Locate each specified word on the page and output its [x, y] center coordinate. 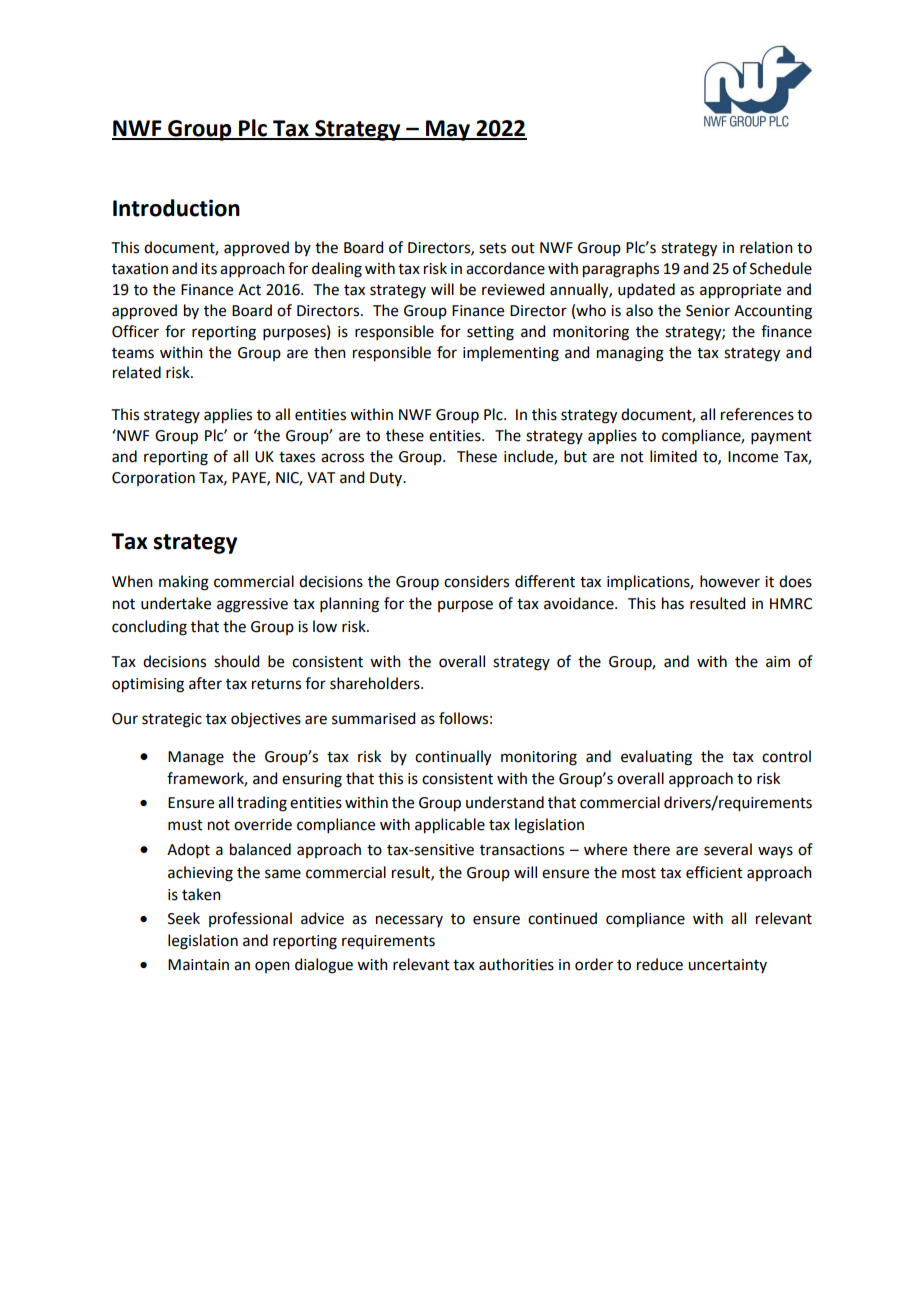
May [448, 130]
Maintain [198, 965]
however [730, 581]
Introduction [176, 208]
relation [766, 247]
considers [476, 581]
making [184, 583]
